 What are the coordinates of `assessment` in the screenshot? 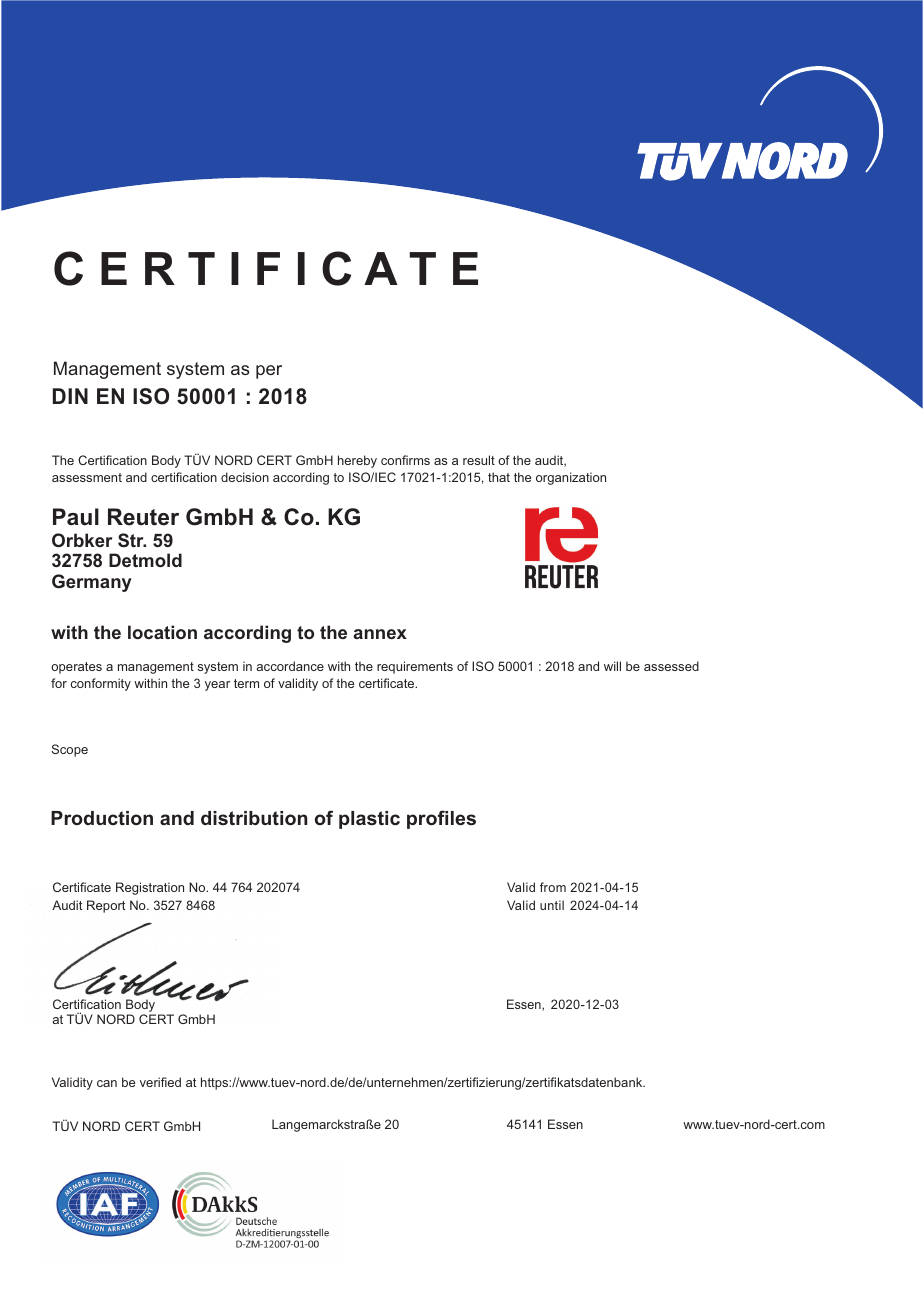 It's located at (87, 477).
